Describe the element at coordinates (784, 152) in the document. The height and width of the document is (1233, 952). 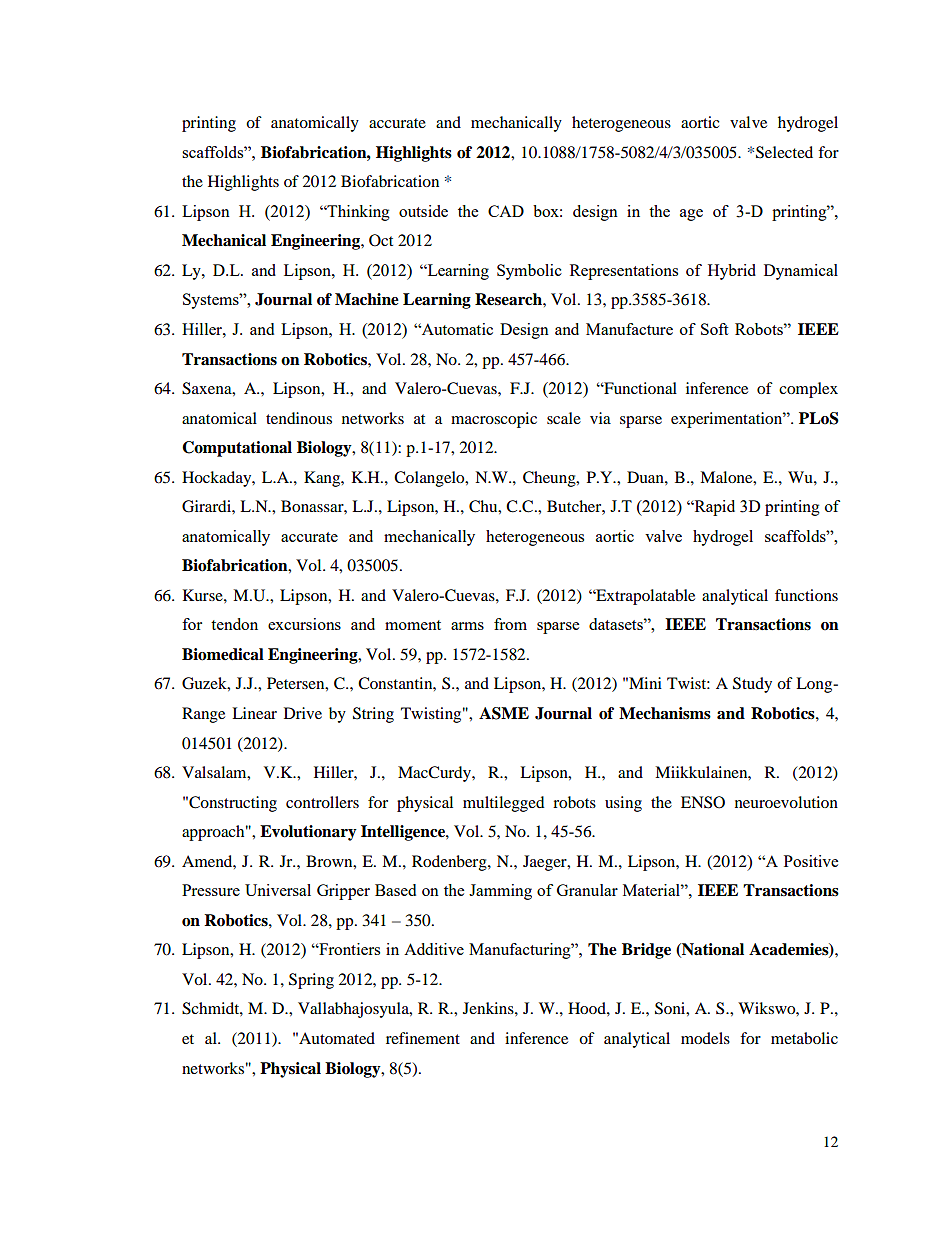
I see `Selected` at that location.
